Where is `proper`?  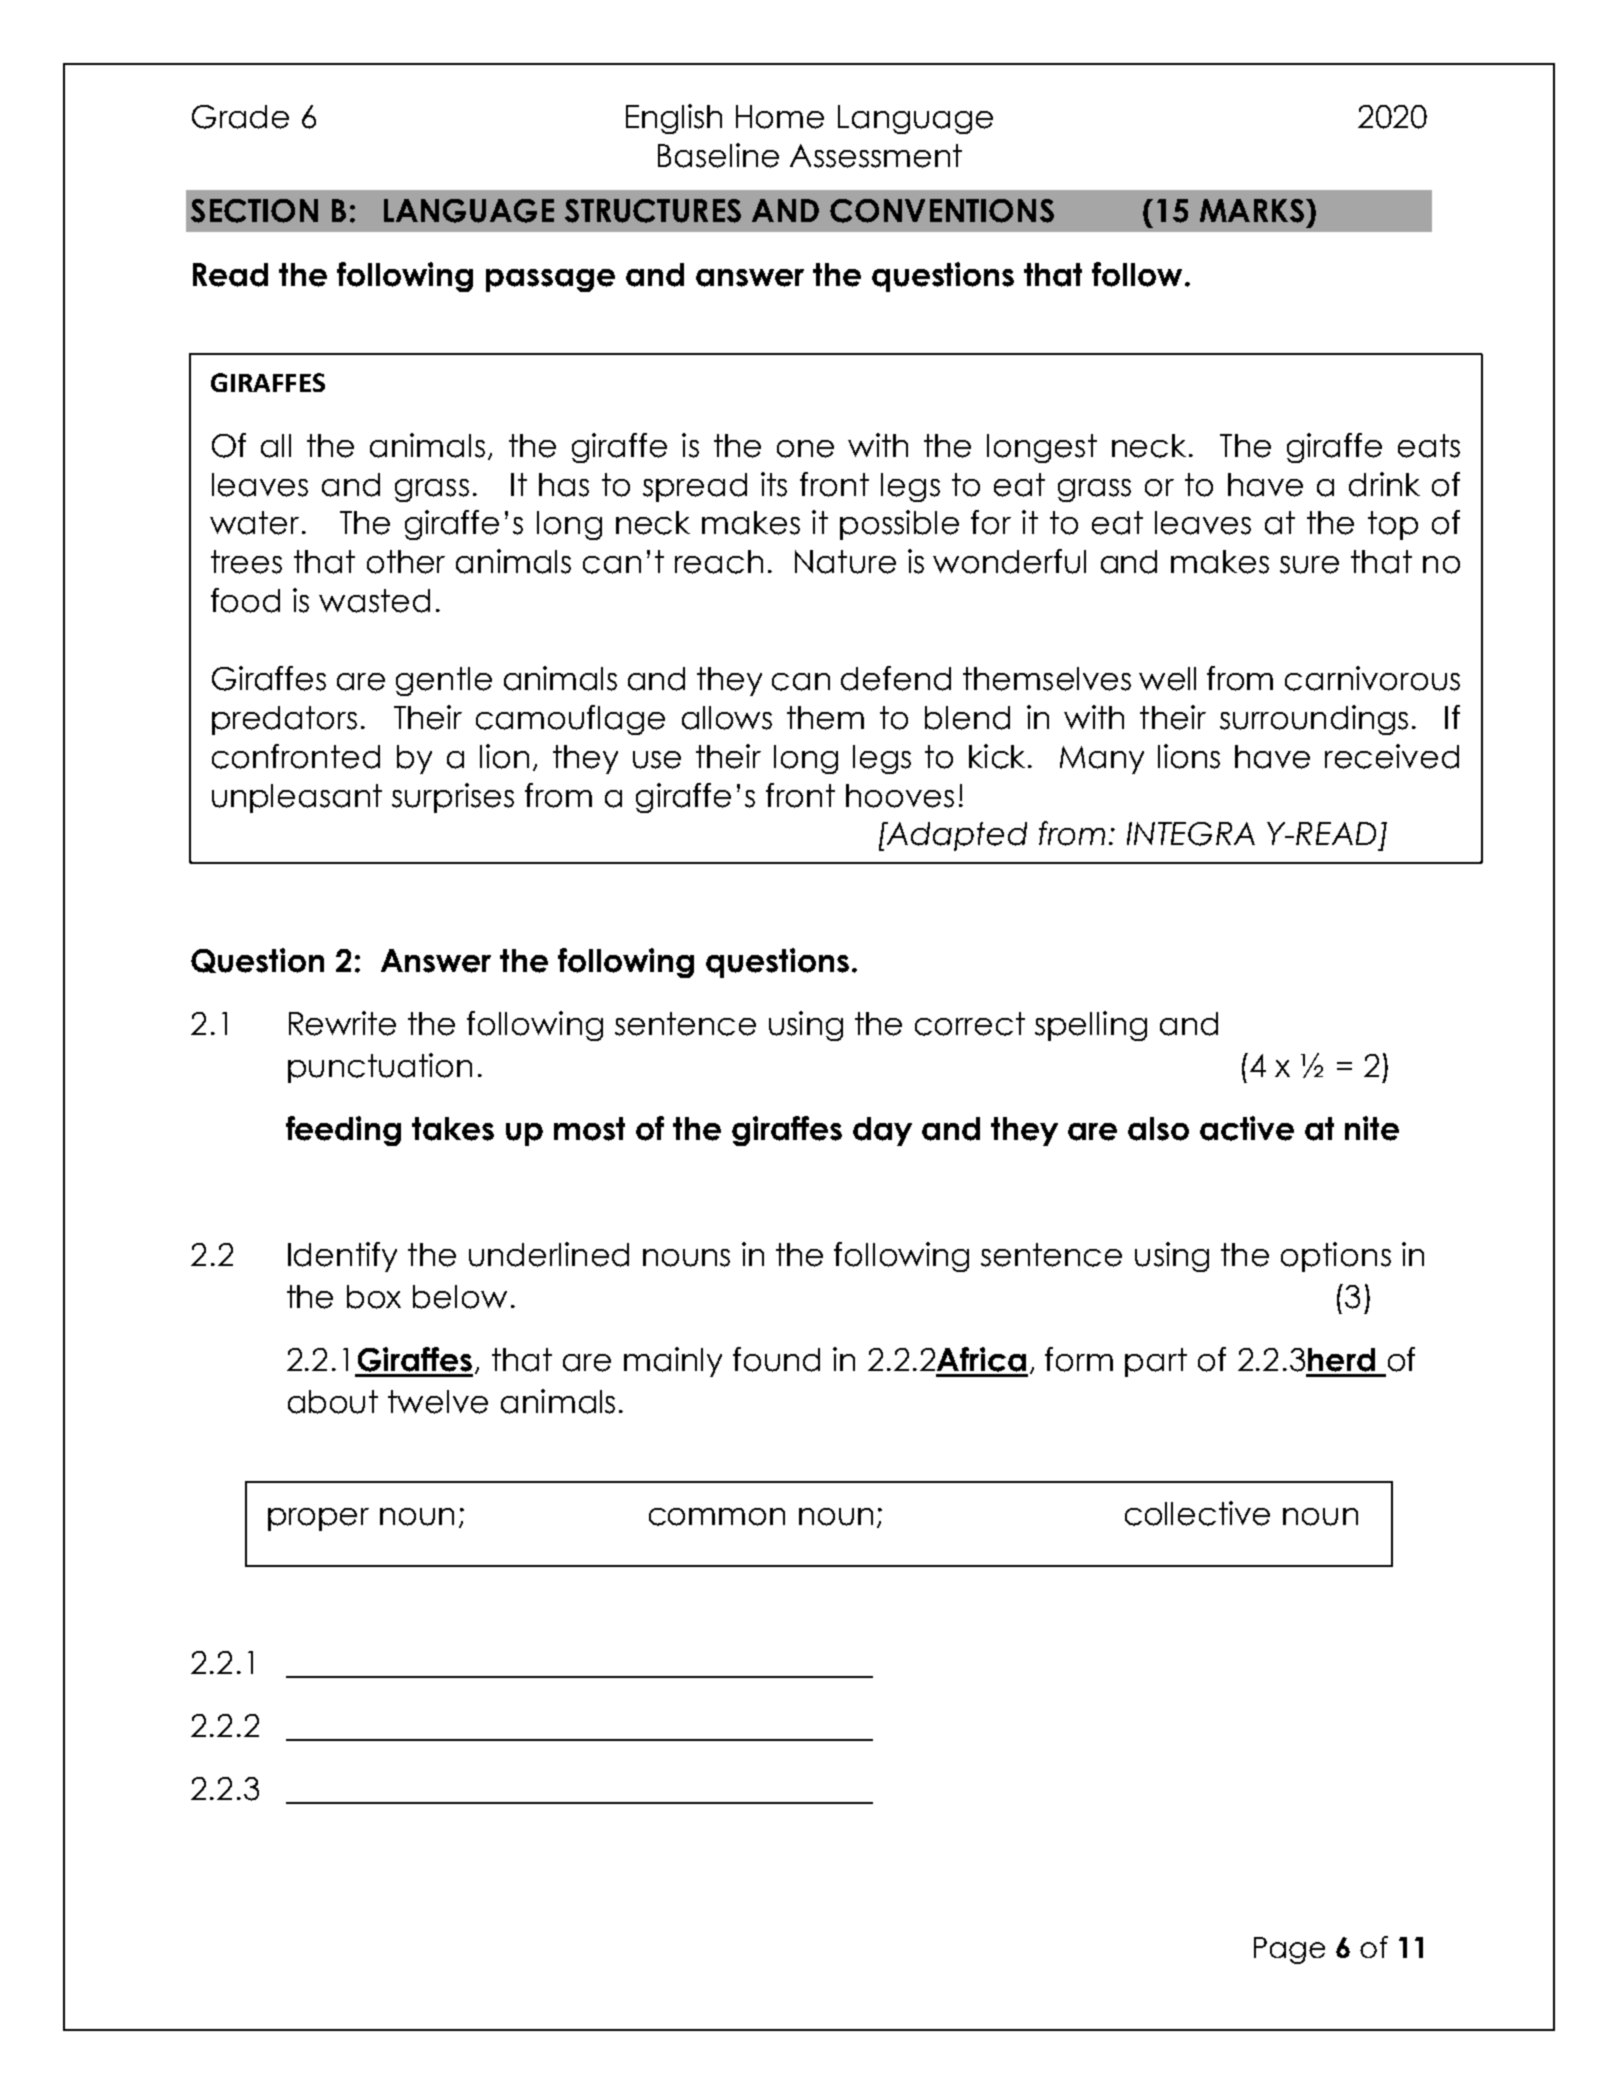
proper is located at coordinates (318, 1519).
